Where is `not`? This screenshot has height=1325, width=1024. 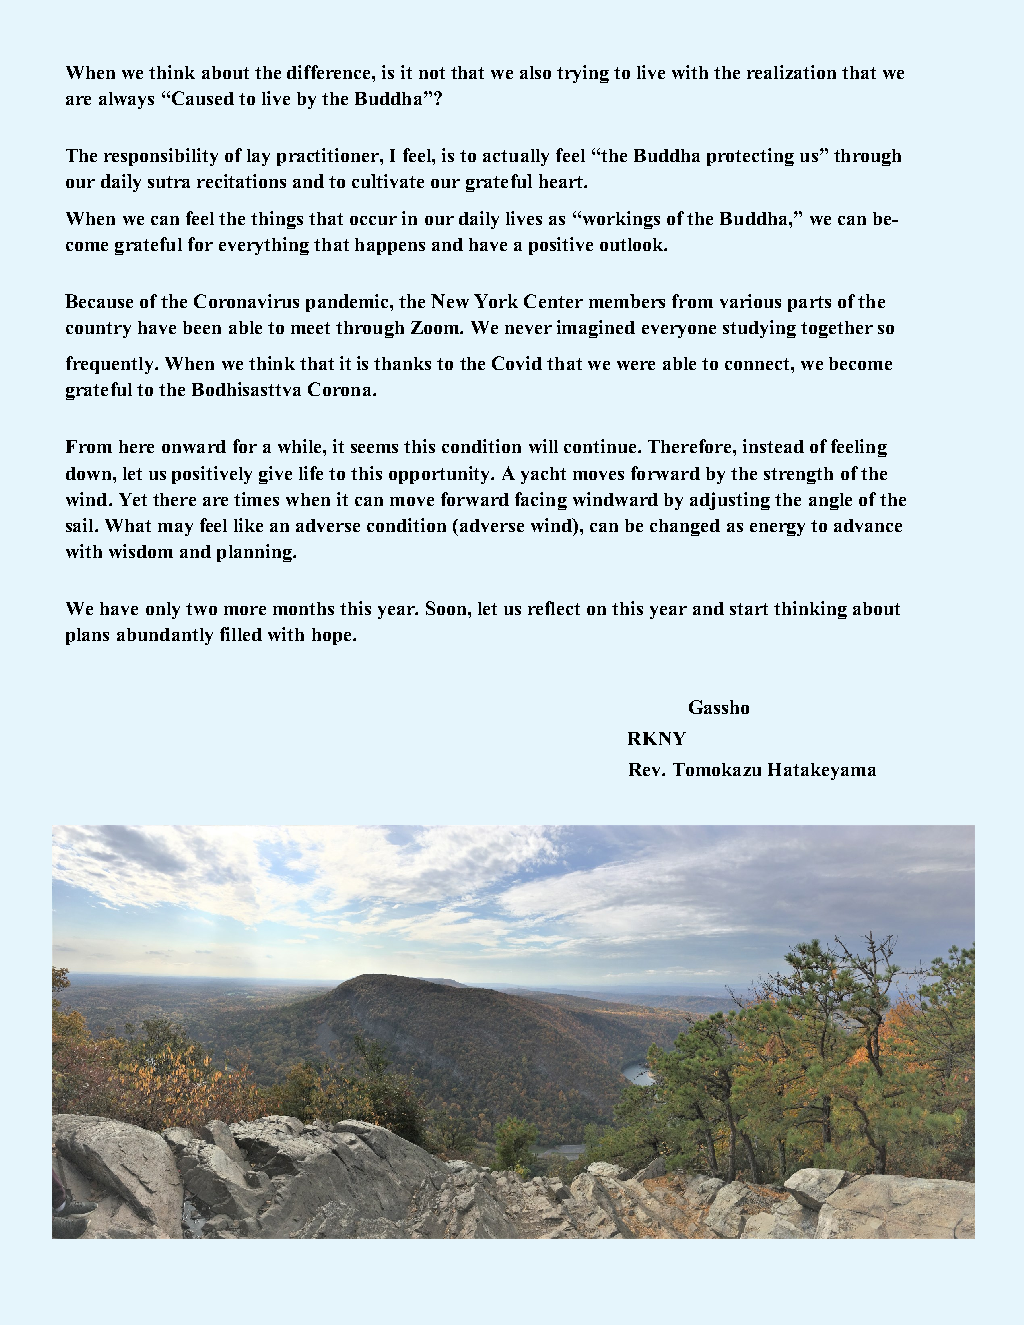
not is located at coordinates (432, 73).
